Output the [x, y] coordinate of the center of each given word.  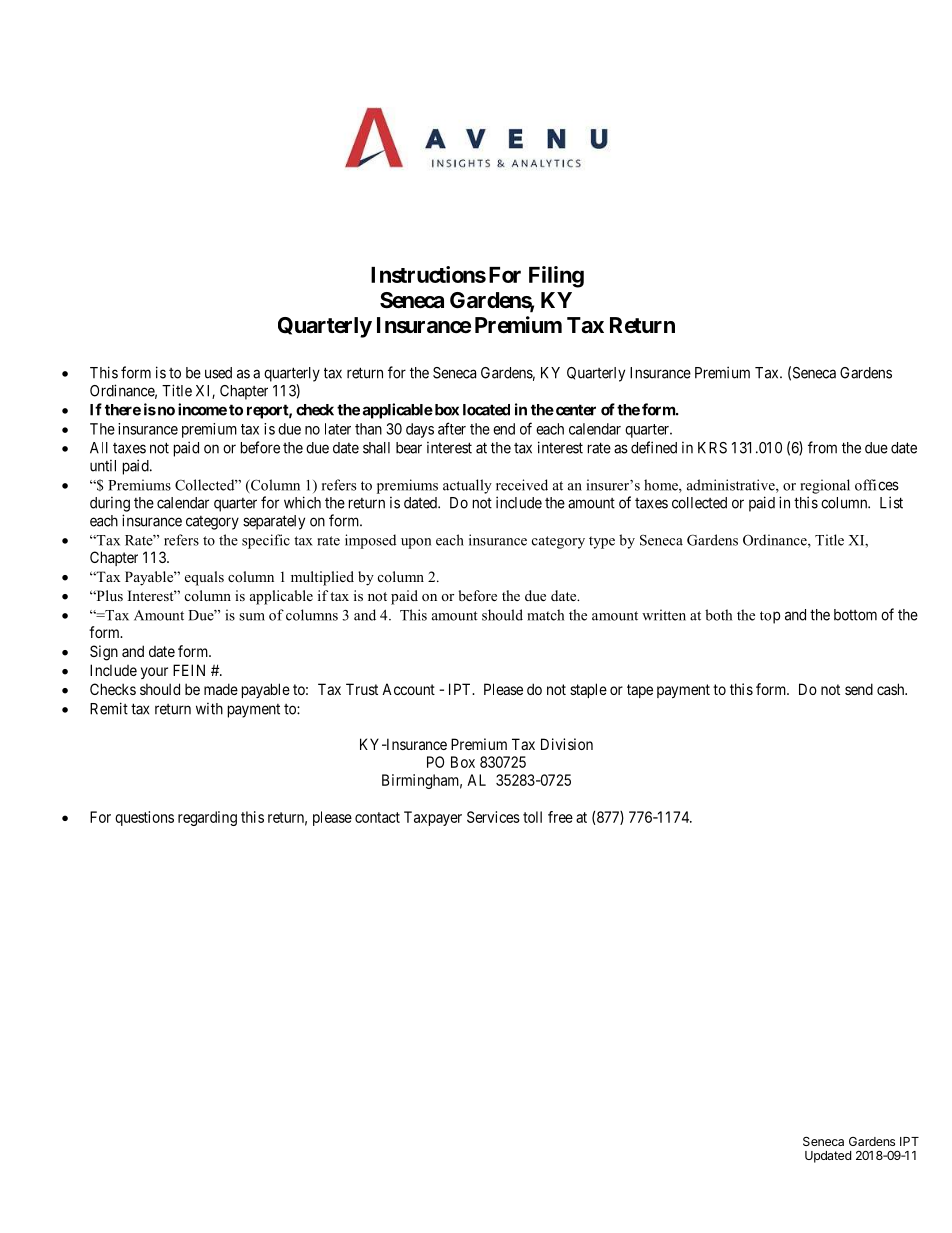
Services [493, 817]
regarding [207, 818]
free [560, 817]
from [822, 447]
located [486, 410]
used [218, 373]
